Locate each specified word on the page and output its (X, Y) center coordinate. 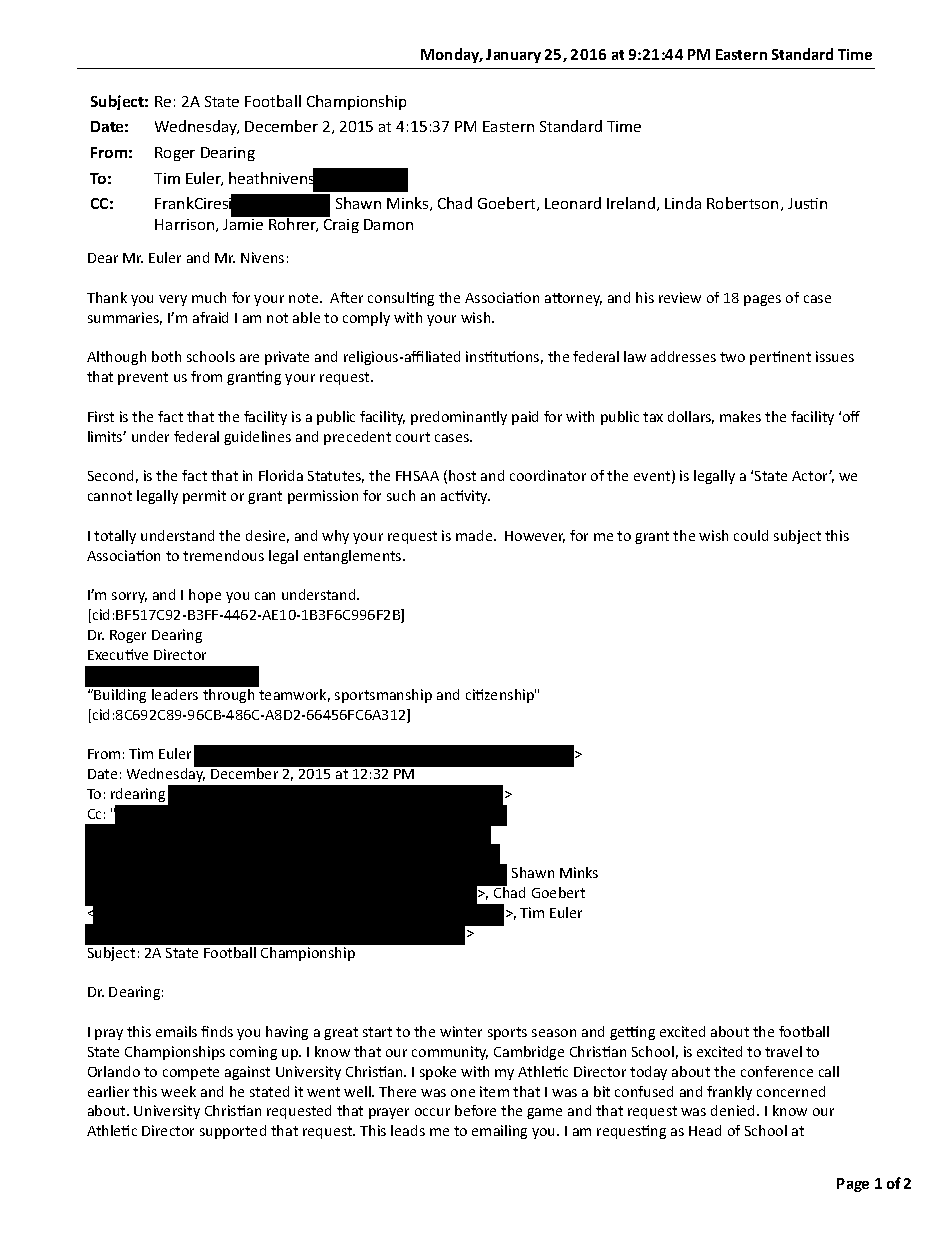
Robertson (742, 203)
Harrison (186, 225)
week (178, 1091)
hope (205, 596)
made (475, 535)
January (513, 56)
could (751, 535)
